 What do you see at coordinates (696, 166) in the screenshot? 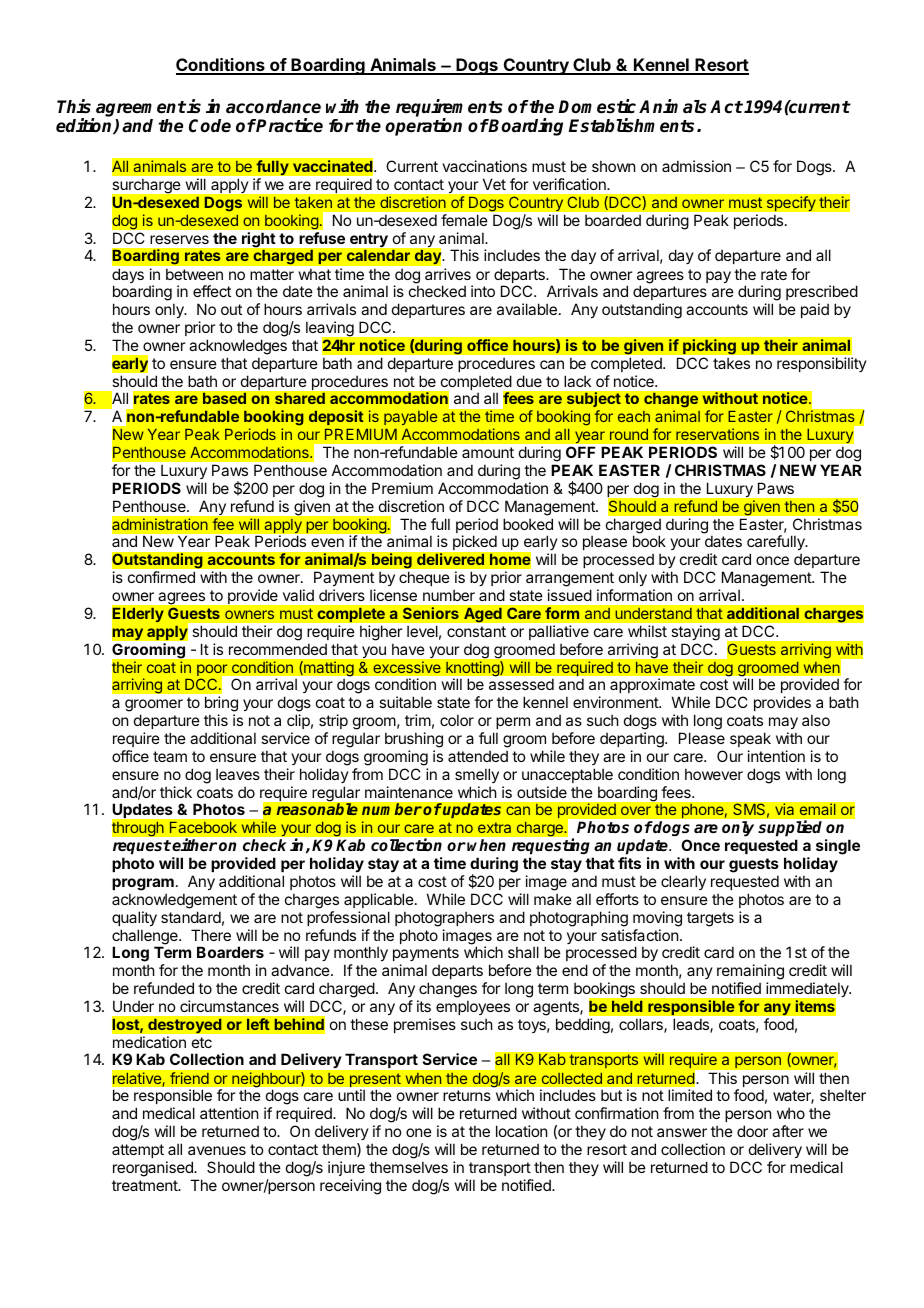
I see `admission` at bounding box center [696, 166].
